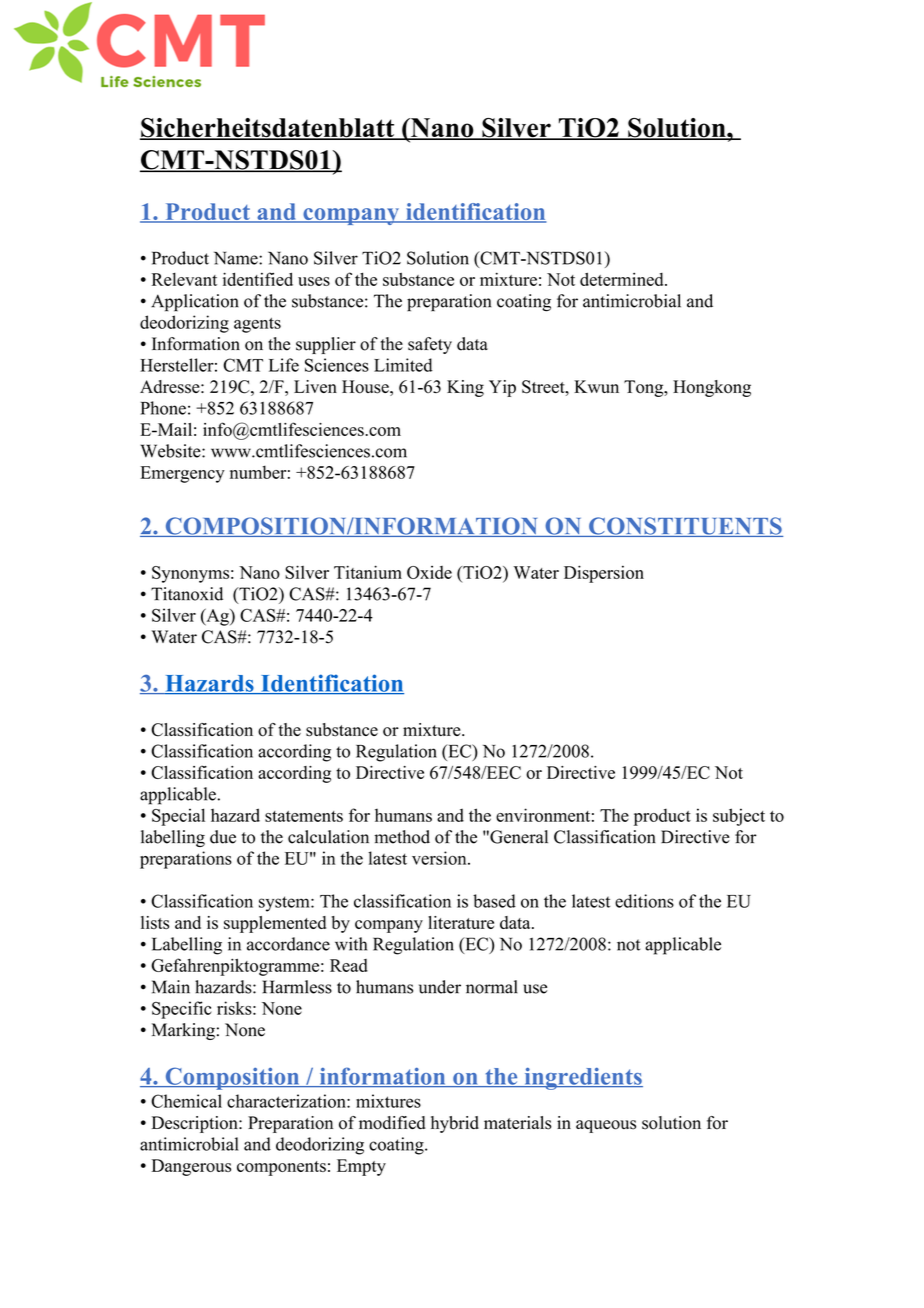 This document has width=924, height=1308. What do you see at coordinates (430, 345) in the document?
I see `safety` at bounding box center [430, 345].
